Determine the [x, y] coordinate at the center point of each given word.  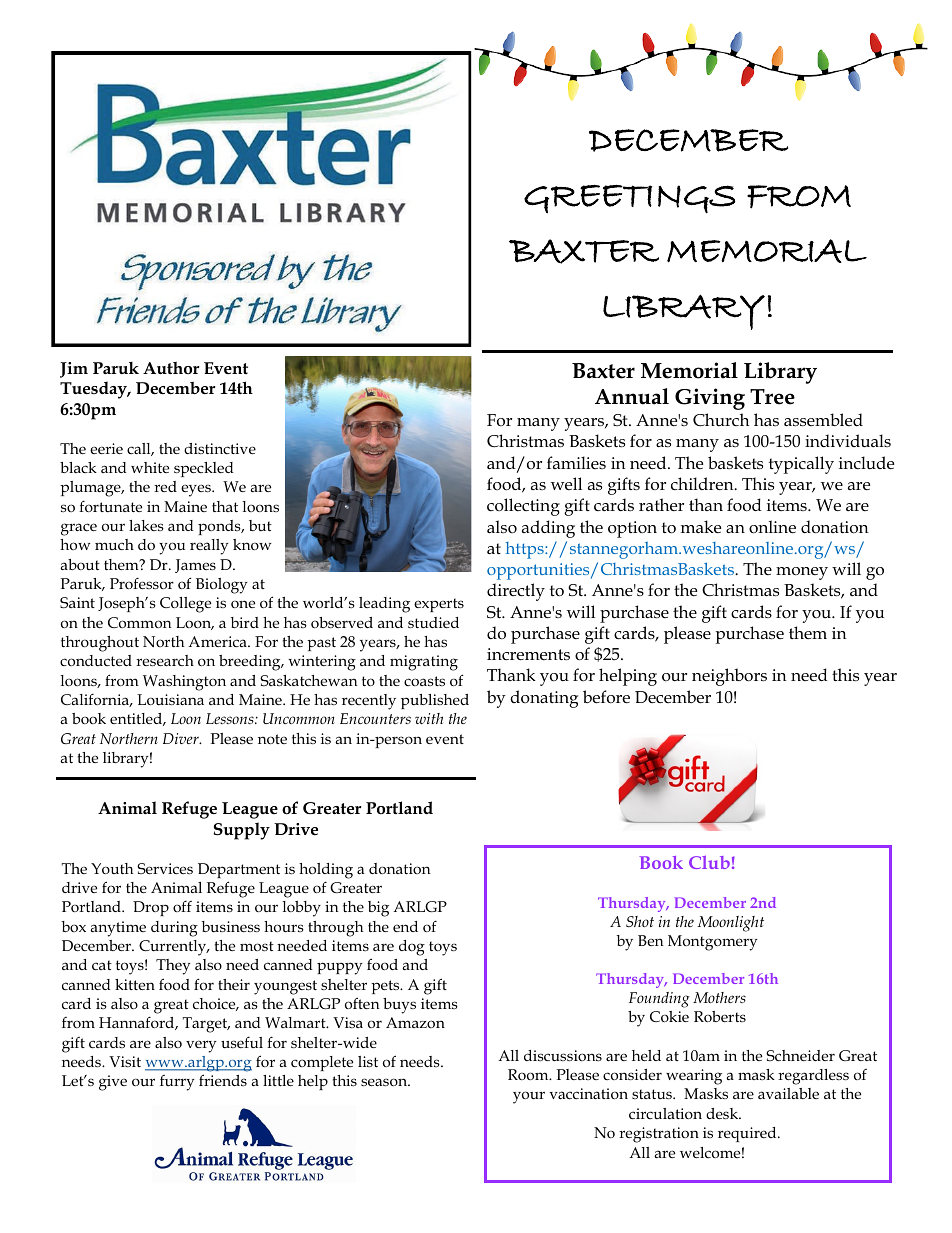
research [165, 661]
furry [177, 1083]
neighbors [729, 677]
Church [721, 419]
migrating [424, 663]
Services [165, 869]
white [150, 467]
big [378, 909]
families [576, 462]
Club [709, 862]
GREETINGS [629, 199]
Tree [772, 397]
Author [171, 368]
